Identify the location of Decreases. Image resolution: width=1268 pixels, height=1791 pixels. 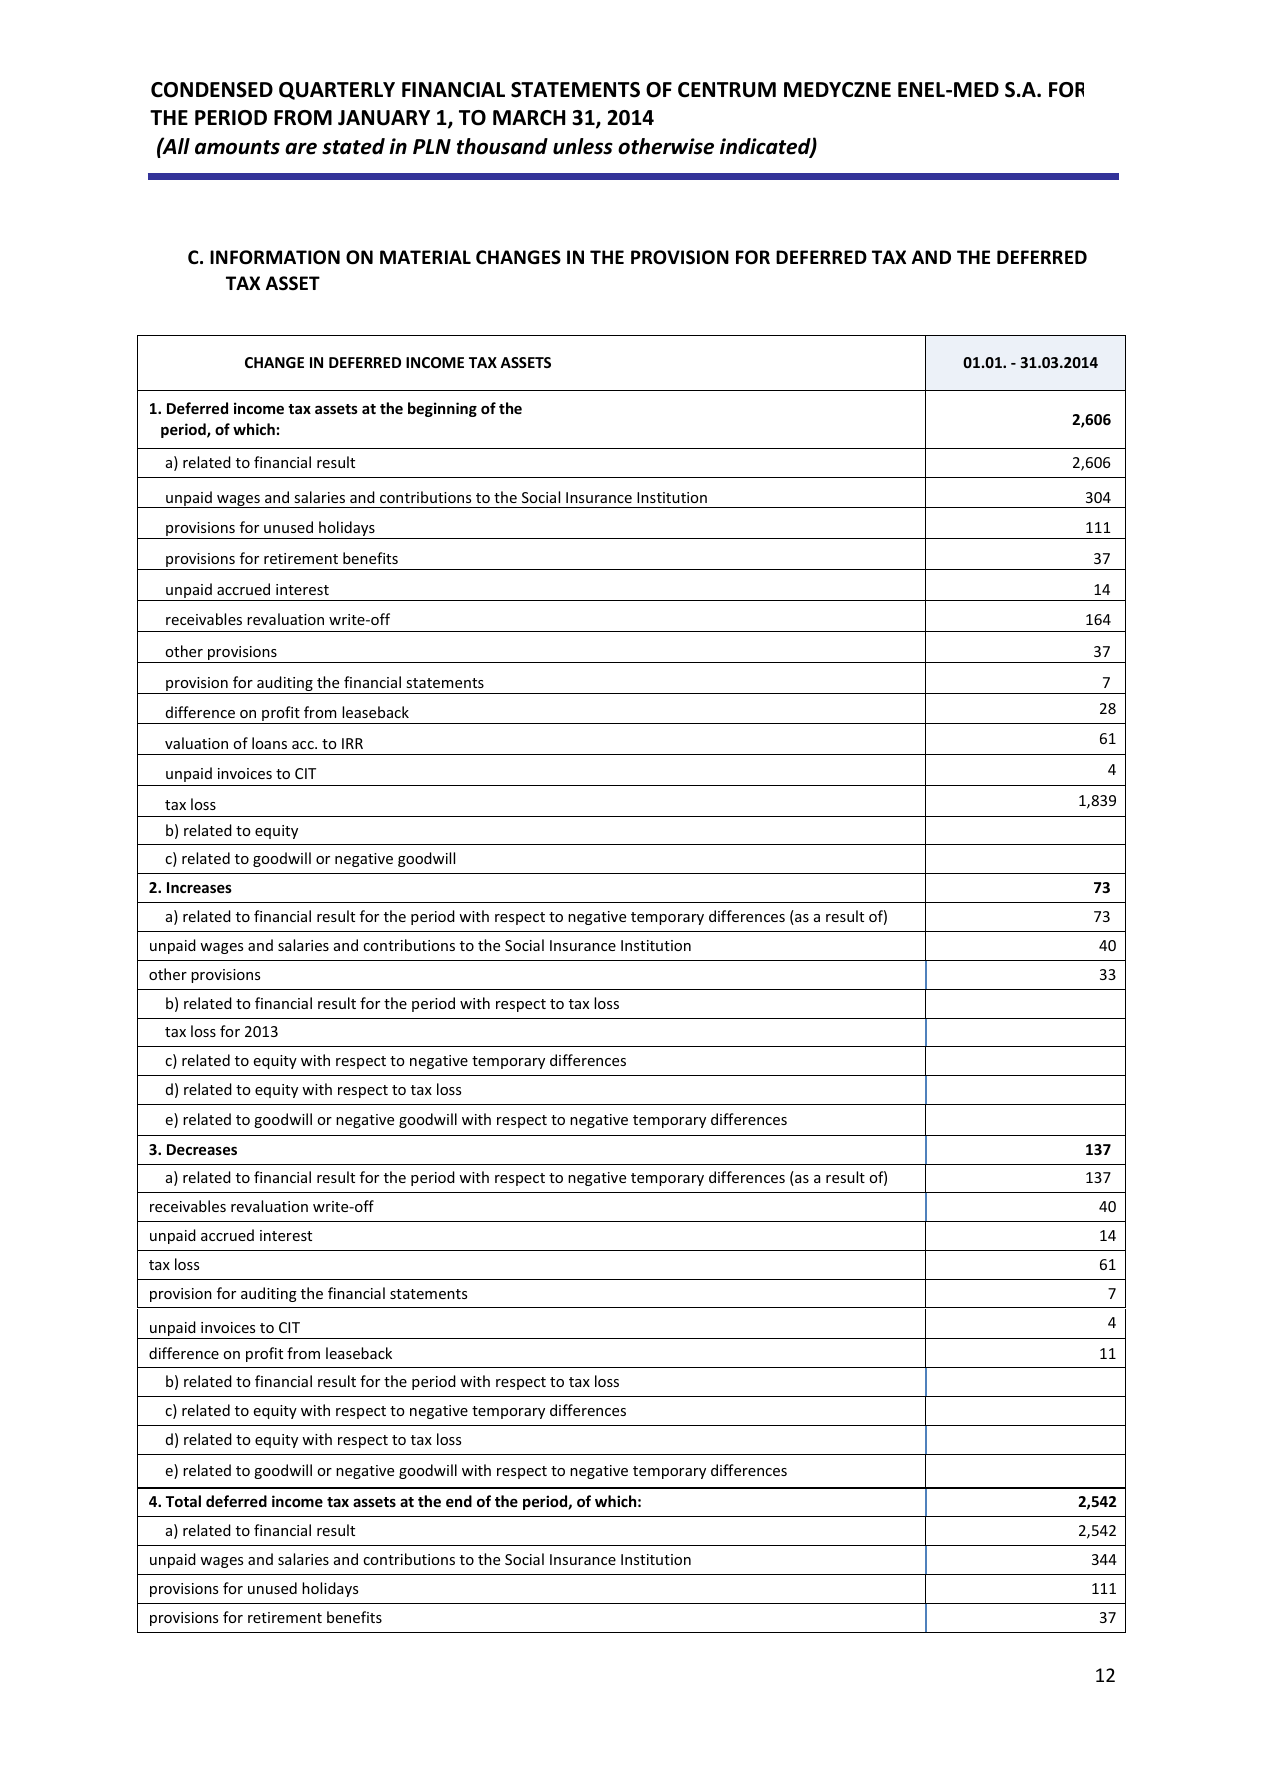
(202, 1149).
